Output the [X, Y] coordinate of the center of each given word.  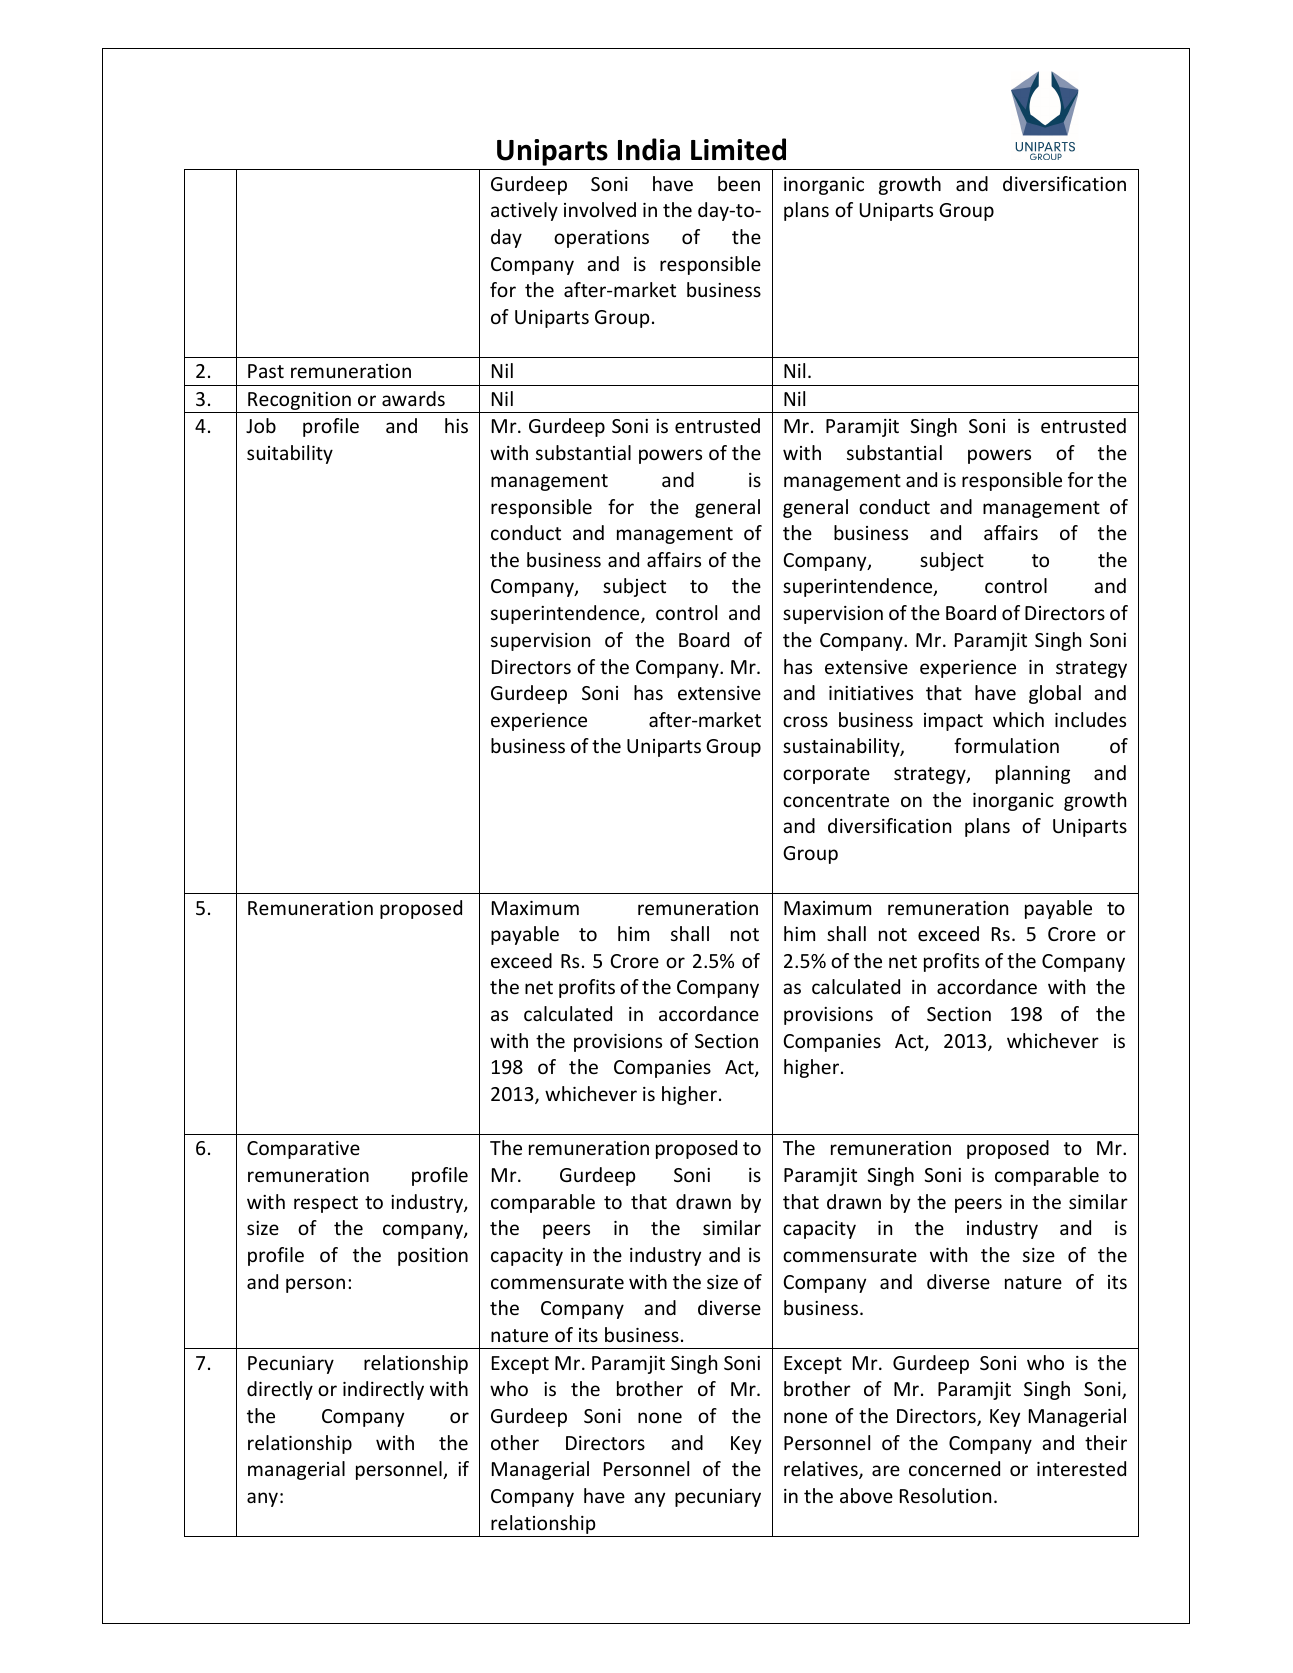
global [1055, 694]
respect [326, 1204]
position [433, 1257]
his [456, 425]
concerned [954, 1468]
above [866, 1495]
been [739, 183]
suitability [290, 454]
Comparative [303, 1150]
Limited [738, 149]
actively [524, 211]
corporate [826, 775]
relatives [822, 1470]
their [1106, 1442]
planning [1033, 774]
